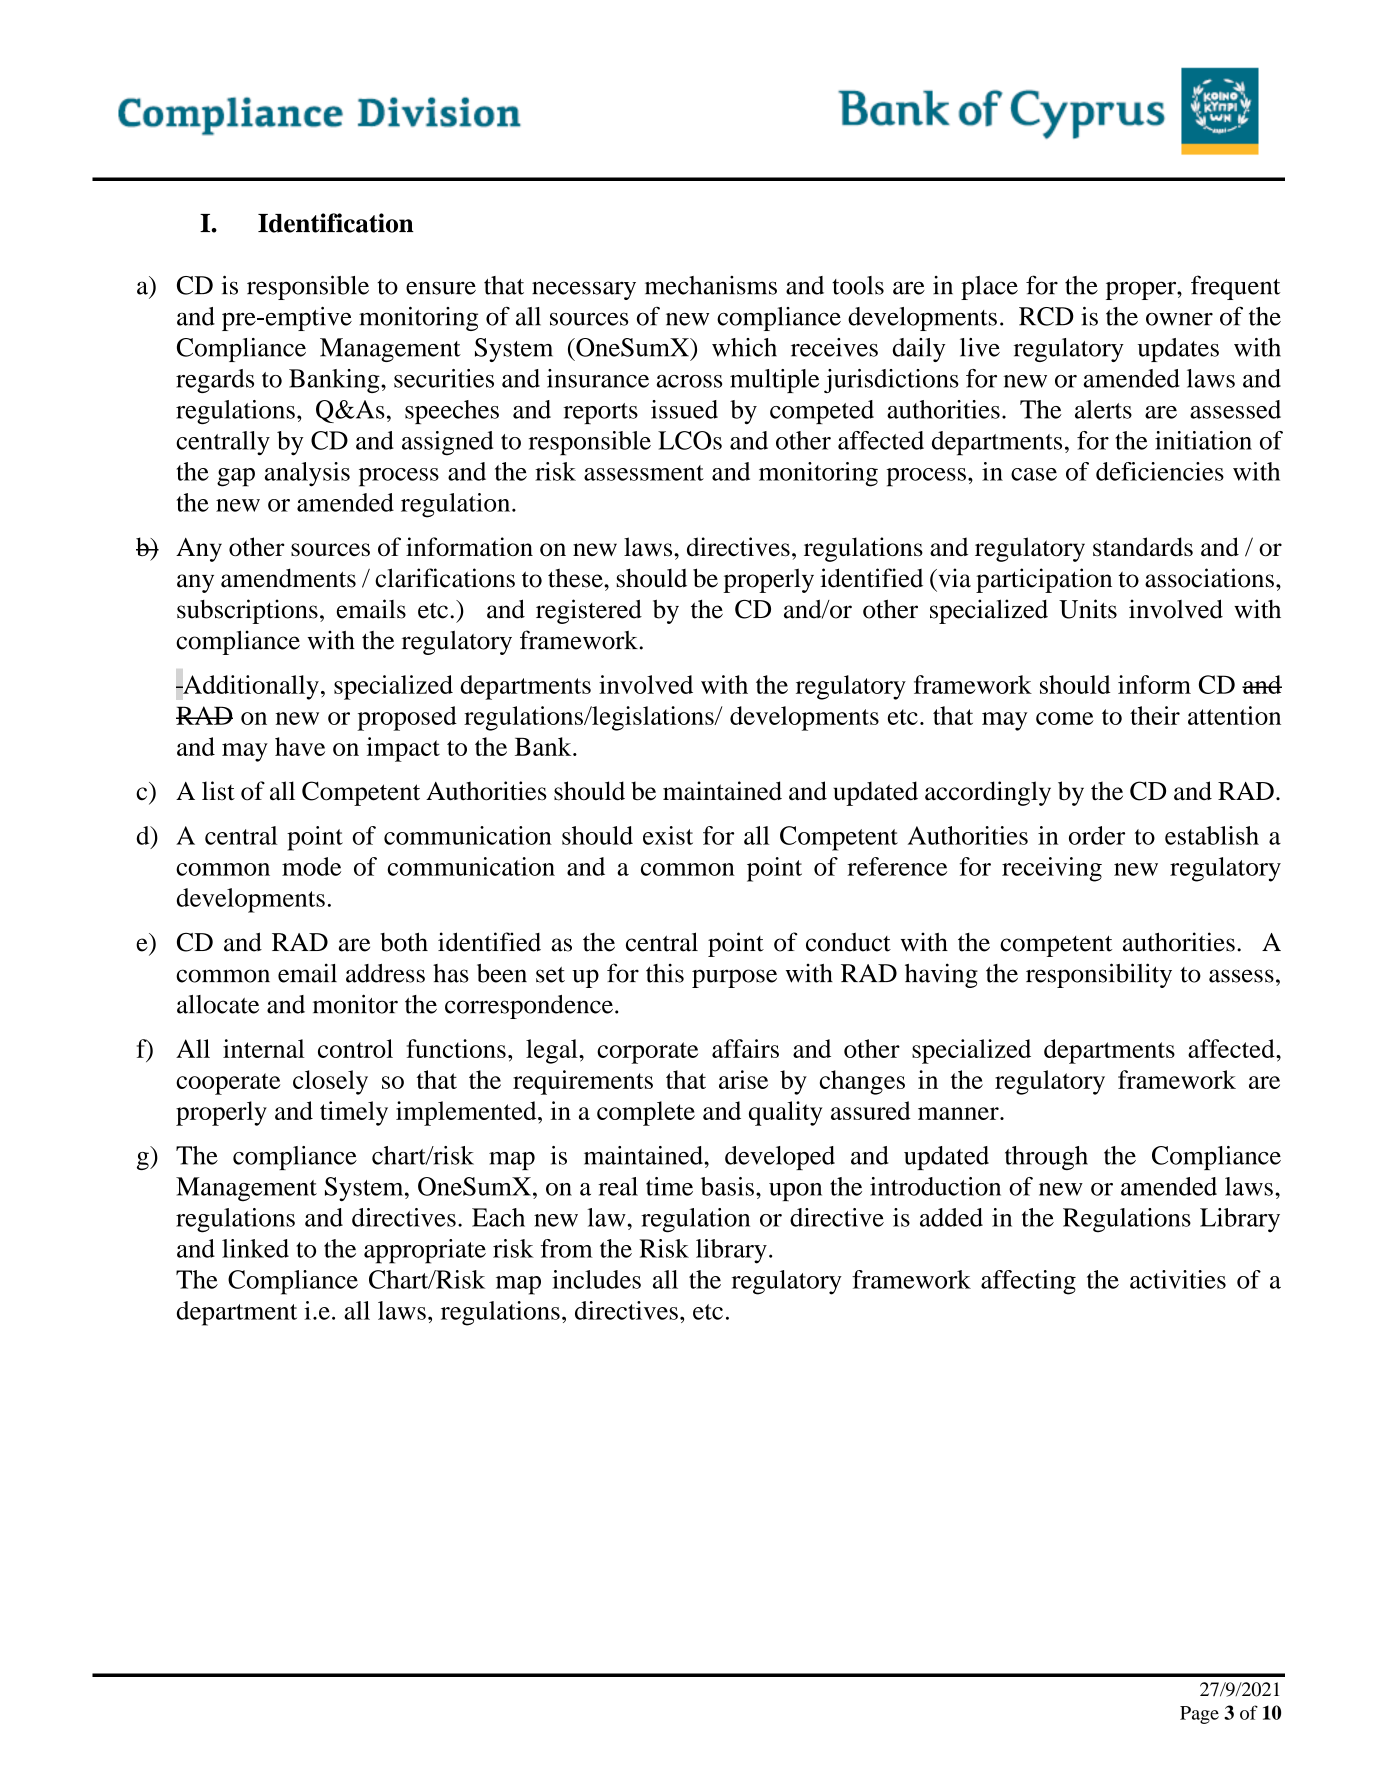 This screenshot has width=1377, height=1781. I want to click on purpose, so click(734, 978).
